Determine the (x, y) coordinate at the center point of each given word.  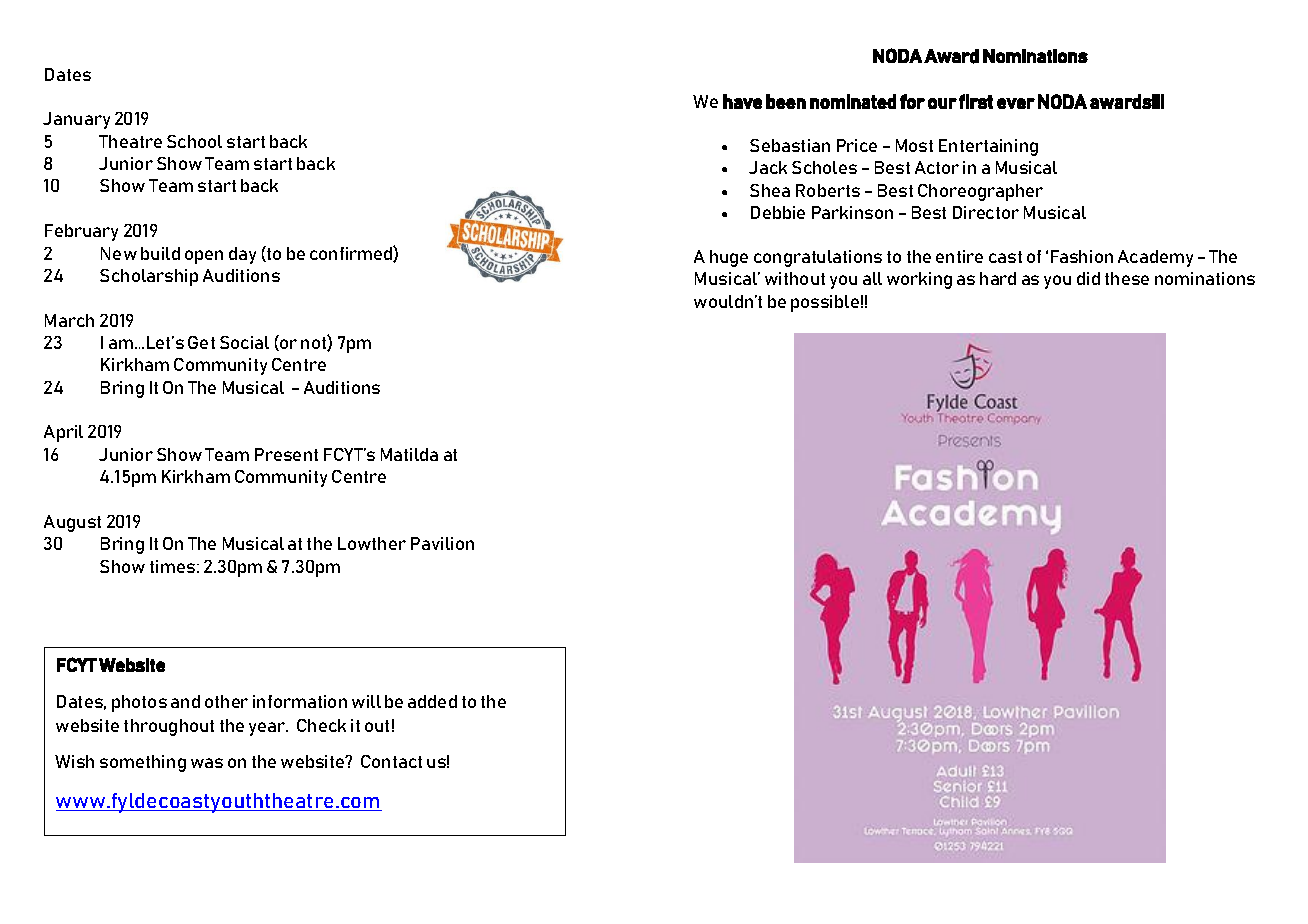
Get (201, 342)
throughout (169, 727)
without (795, 278)
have (742, 101)
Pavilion (442, 543)
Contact (391, 761)
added (432, 701)
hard (998, 278)
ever (1016, 103)
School (194, 141)
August (72, 523)
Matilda (409, 454)
